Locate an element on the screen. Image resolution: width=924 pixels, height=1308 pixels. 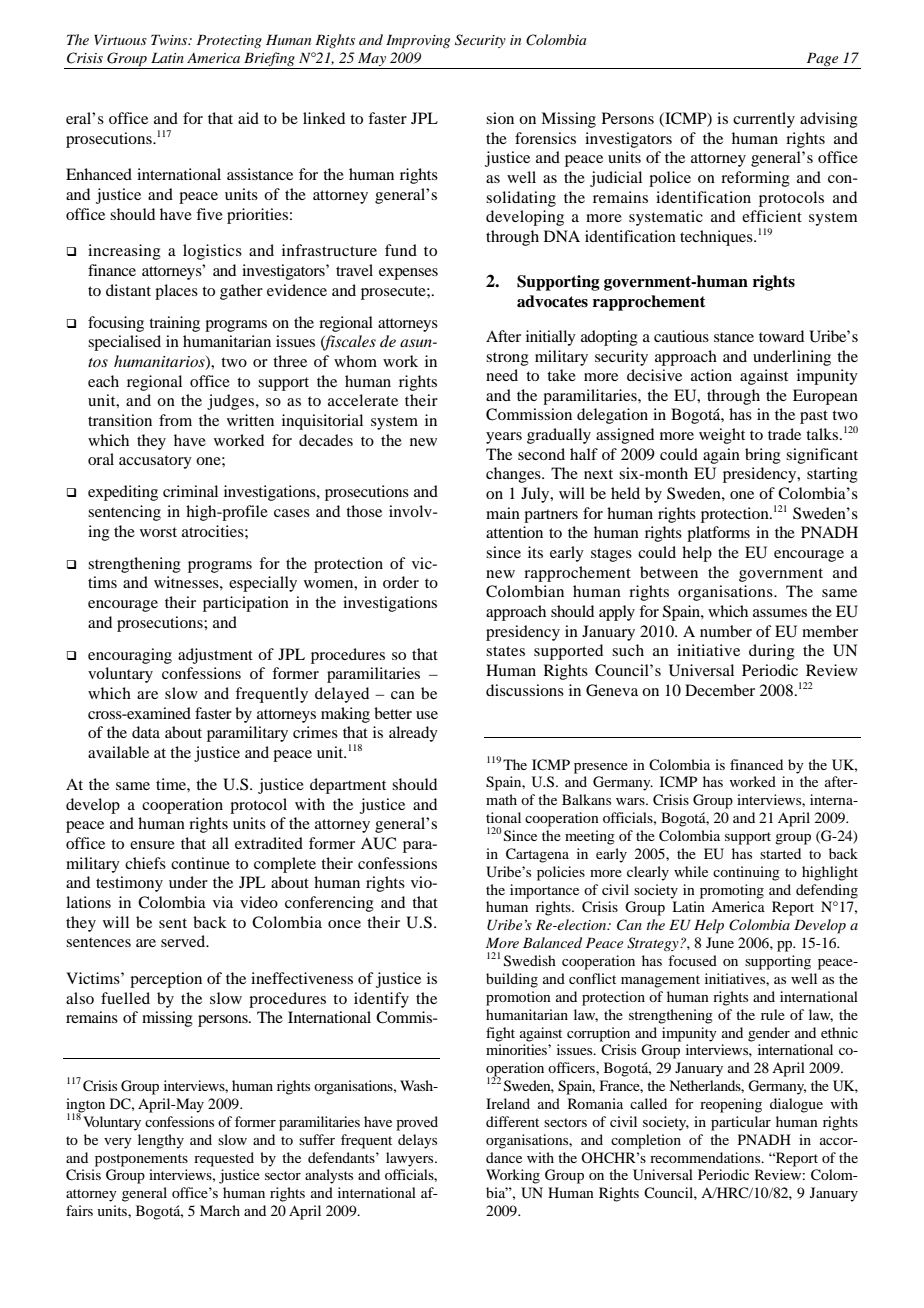
encouraging is located at coordinates (130, 656).
